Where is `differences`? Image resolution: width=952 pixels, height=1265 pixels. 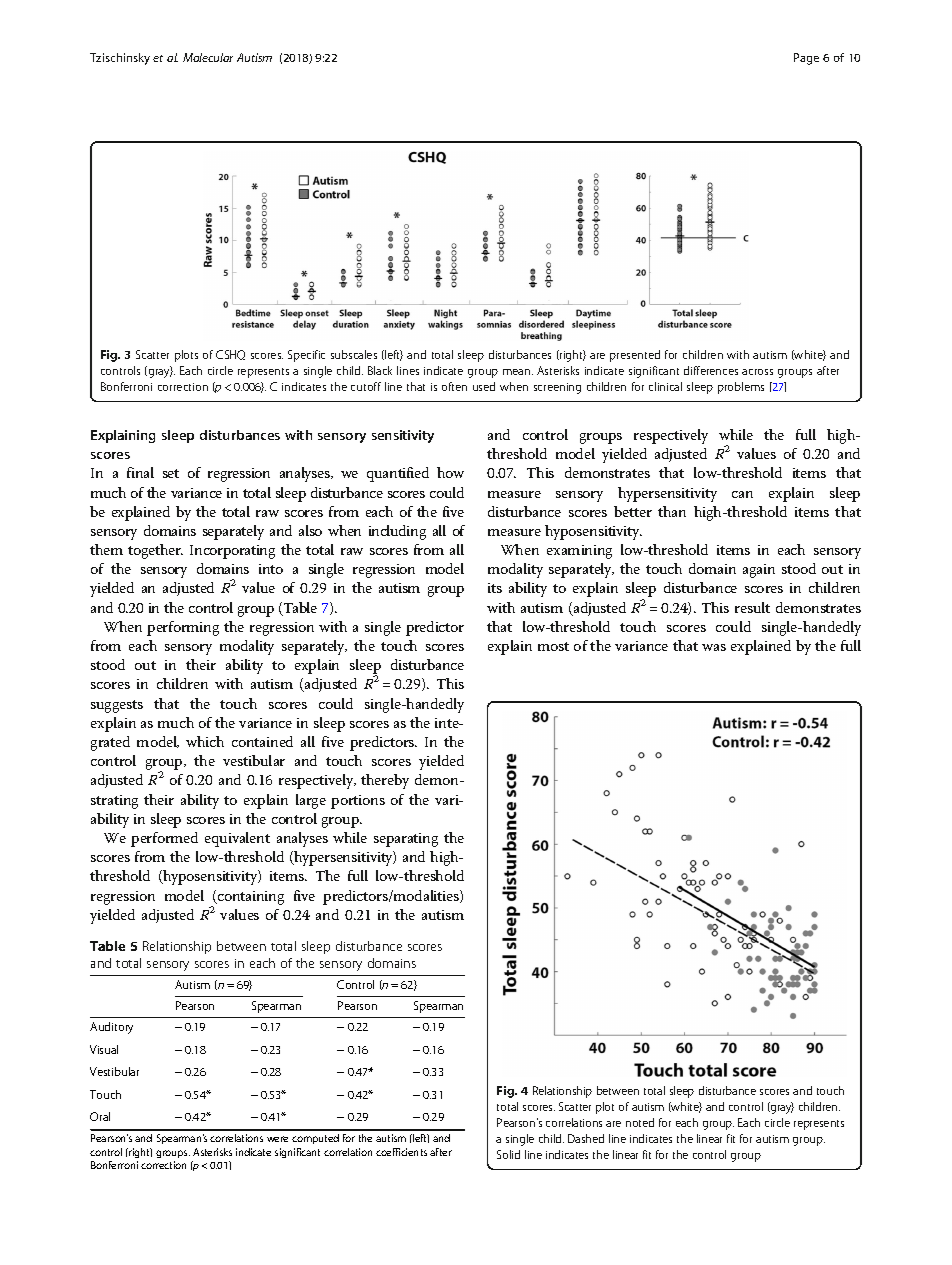 differences is located at coordinates (711, 370).
